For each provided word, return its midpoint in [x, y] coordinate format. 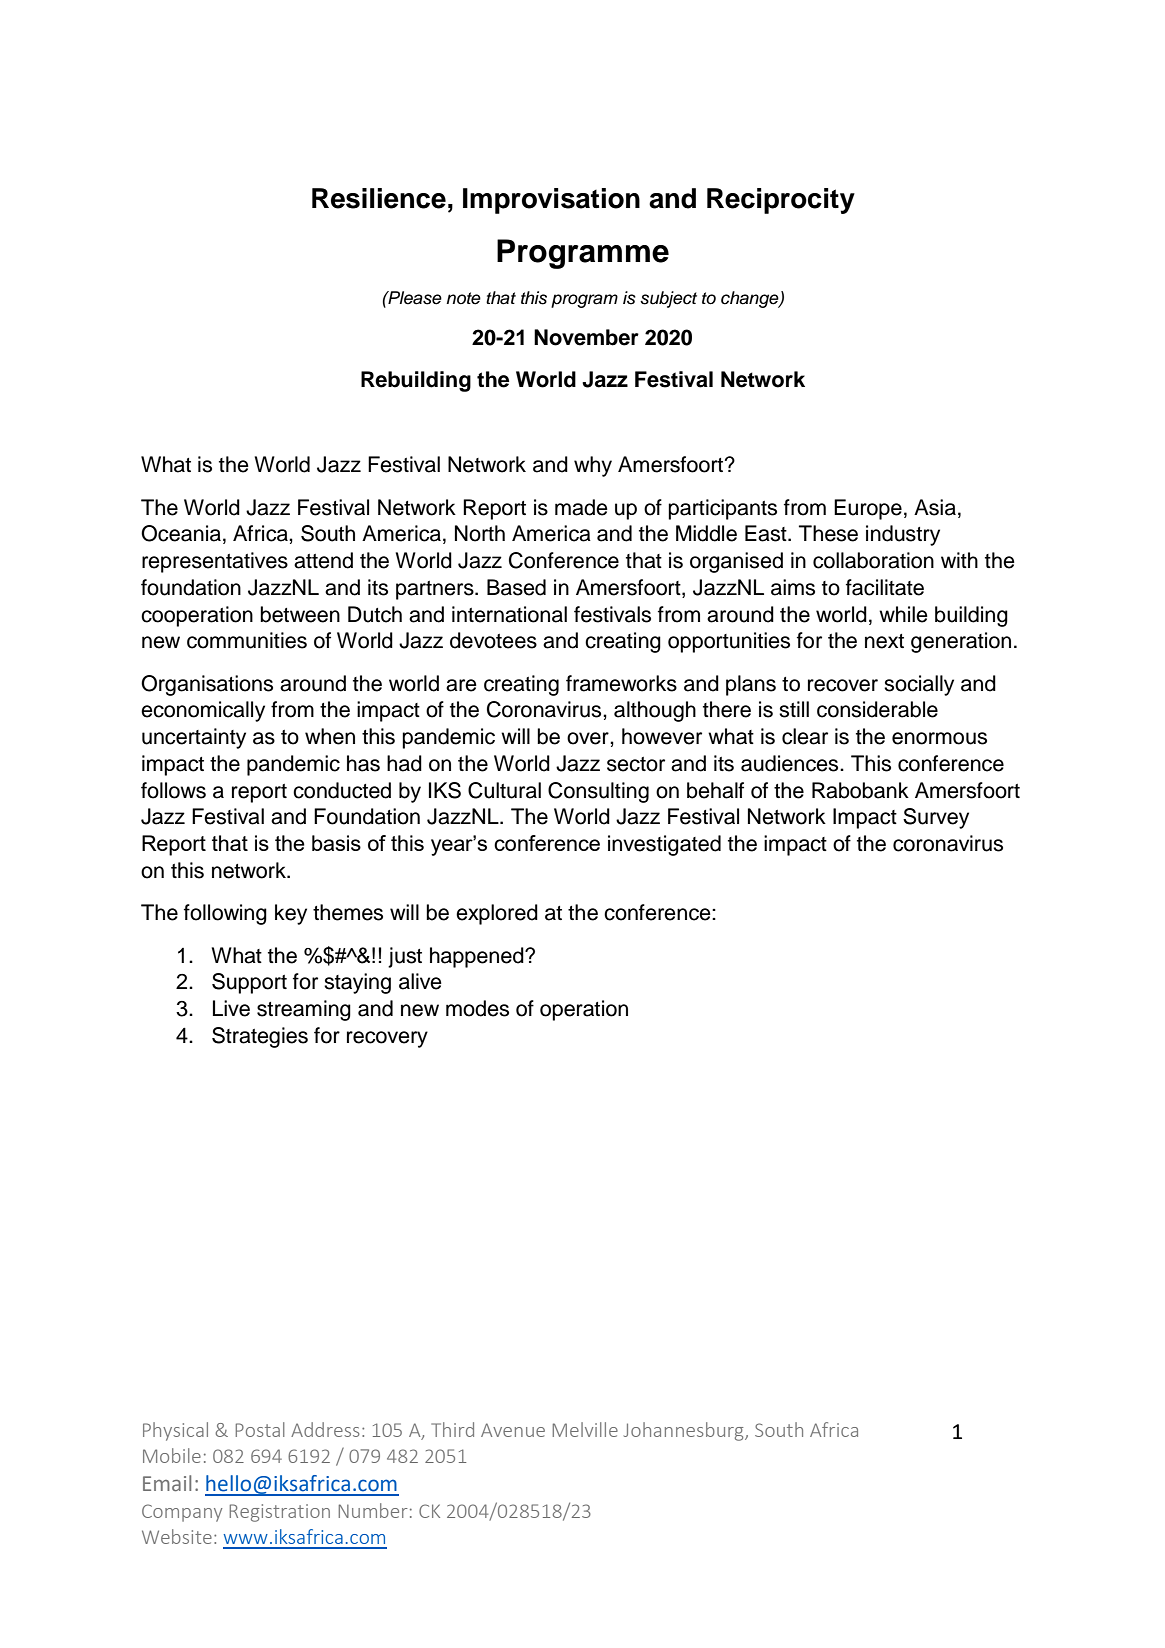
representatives [215, 562]
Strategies [260, 1037]
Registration [280, 1513]
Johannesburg [685, 1431]
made [581, 507]
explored [497, 914]
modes [477, 1008]
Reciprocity [781, 201]
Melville [585, 1429]
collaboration [873, 560]
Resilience [379, 198]
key [291, 914]
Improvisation [551, 201]
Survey [936, 818]
